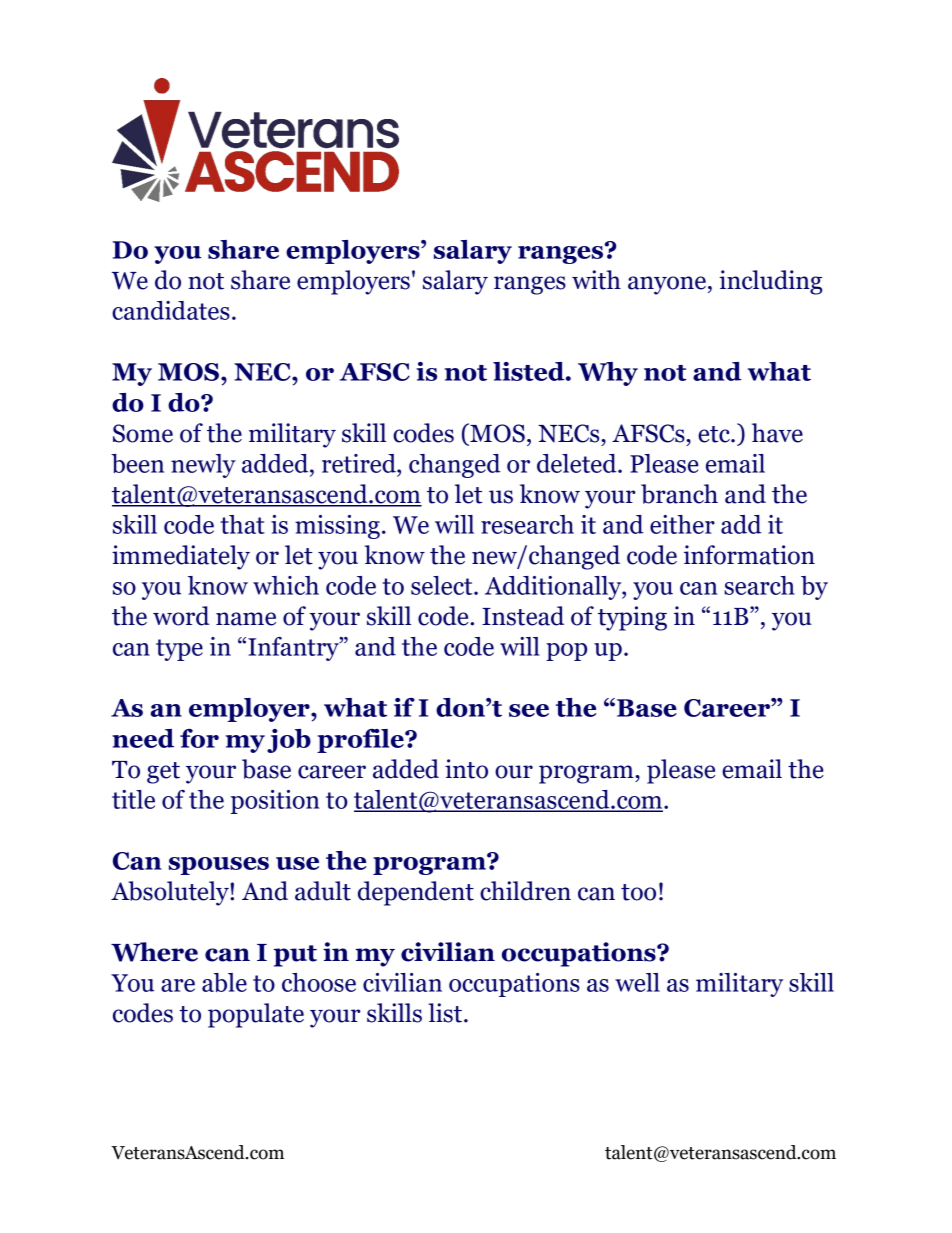  I want to click on candidates, so click(171, 310).
